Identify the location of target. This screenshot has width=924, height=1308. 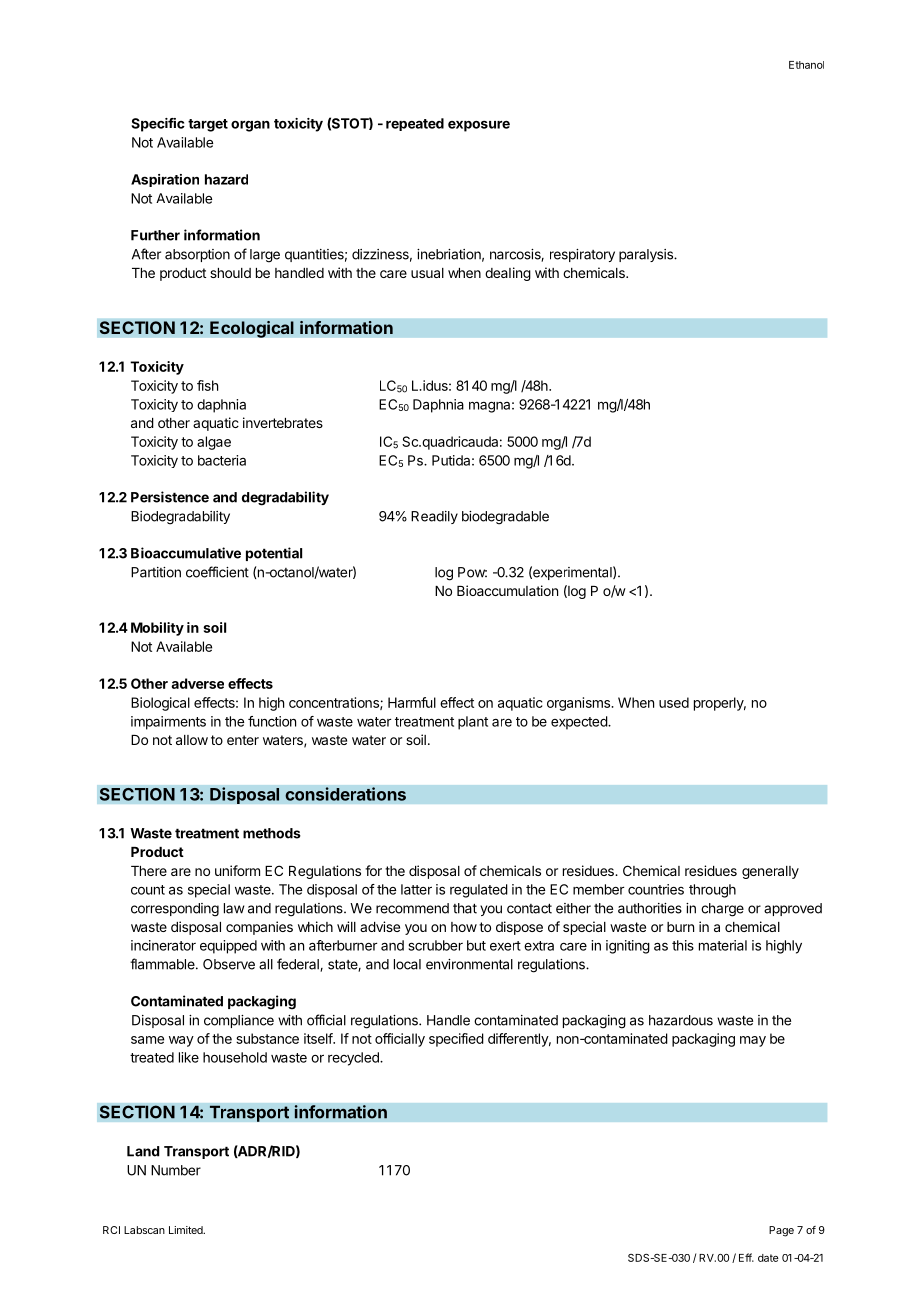
(208, 125).
